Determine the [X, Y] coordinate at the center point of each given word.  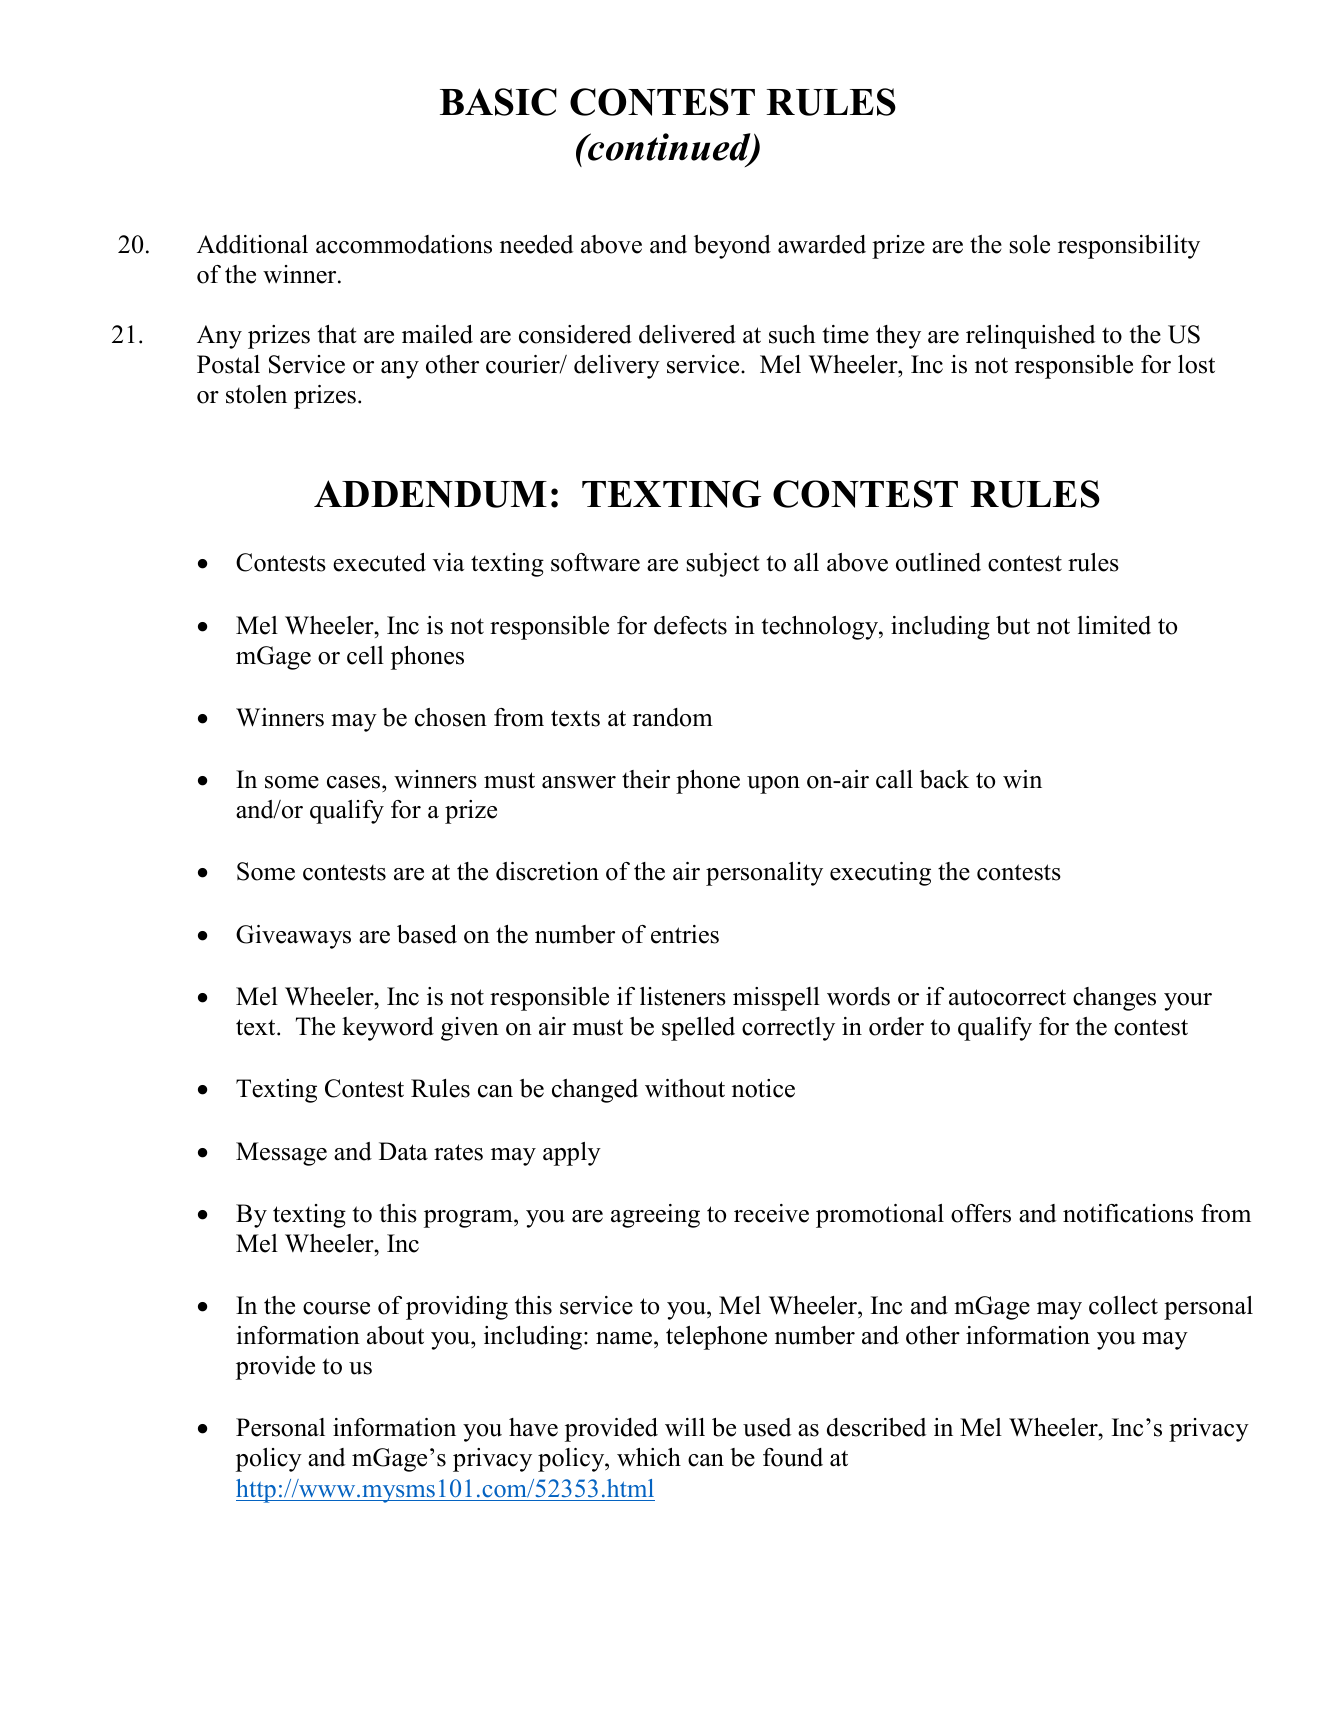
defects [690, 625]
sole [1030, 244]
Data [403, 1151]
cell [365, 655]
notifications [1128, 1213]
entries [685, 934]
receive [771, 1213]
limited [1114, 625]
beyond [732, 247]
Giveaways [293, 937]
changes [1114, 999]
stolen [256, 394]
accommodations [404, 244]
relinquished [1030, 337]
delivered [687, 334]
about [395, 1335]
